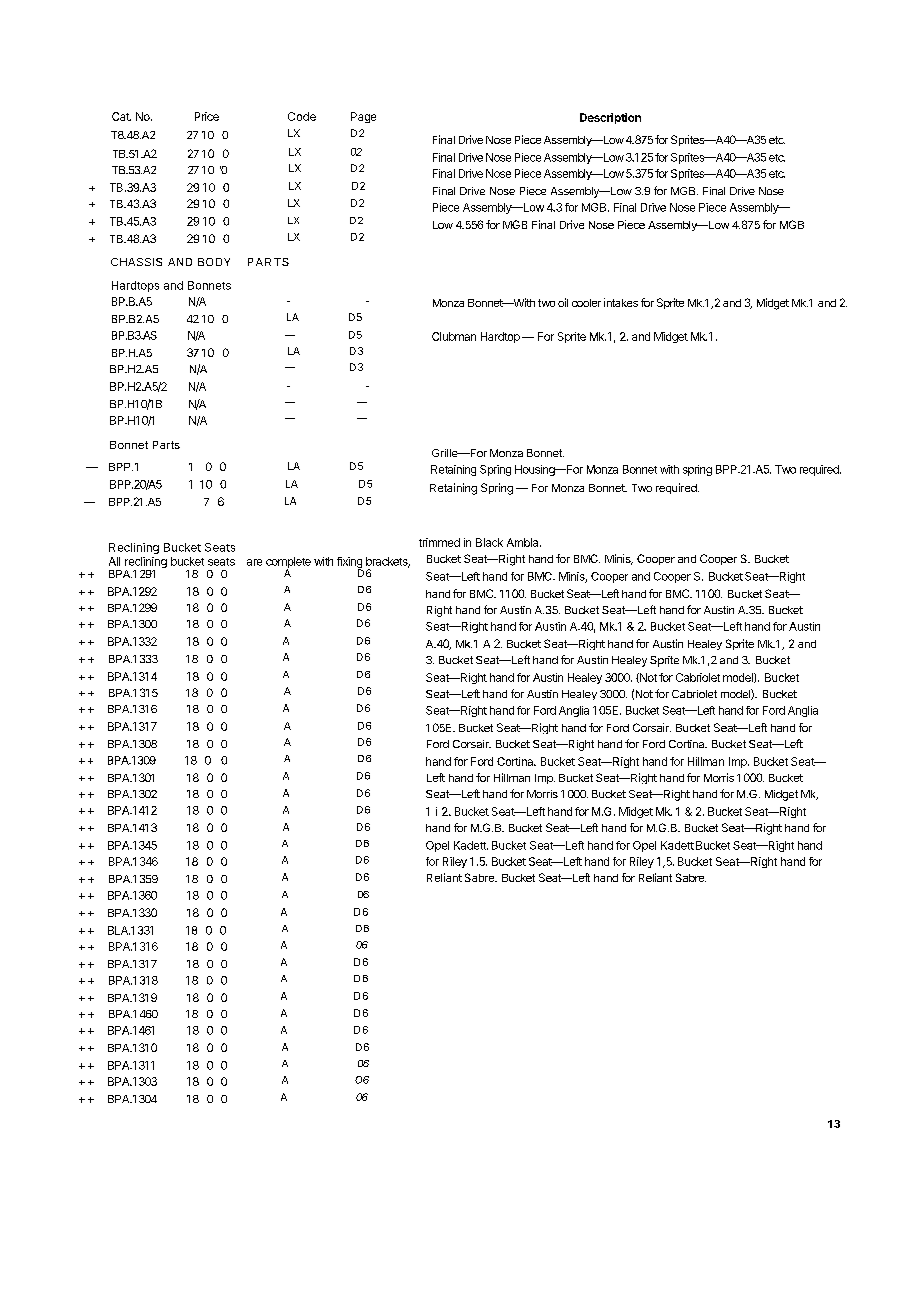  I want to click on Page, so click(363, 117).
